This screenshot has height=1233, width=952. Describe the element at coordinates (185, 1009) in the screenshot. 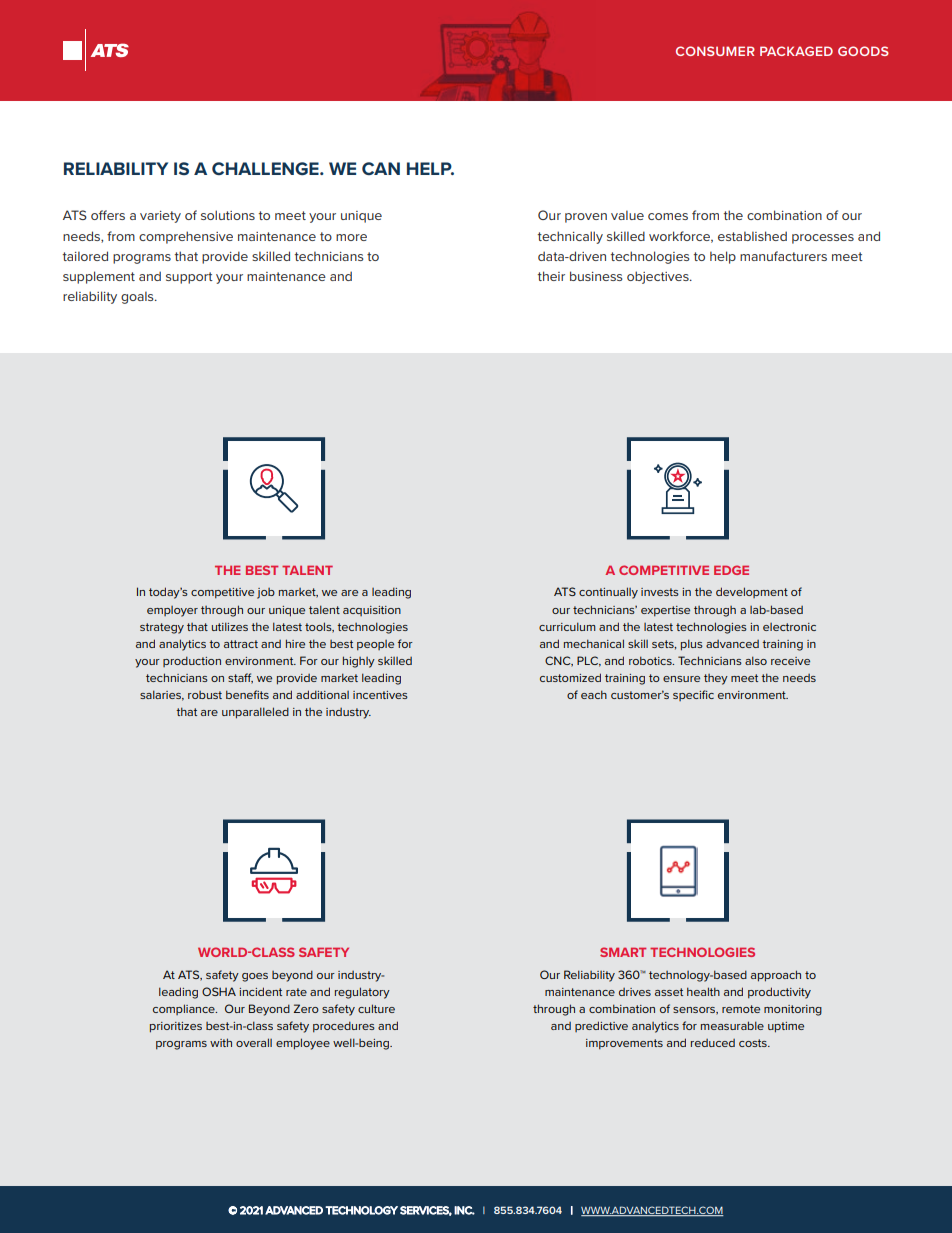

I see `compliance` at that location.
